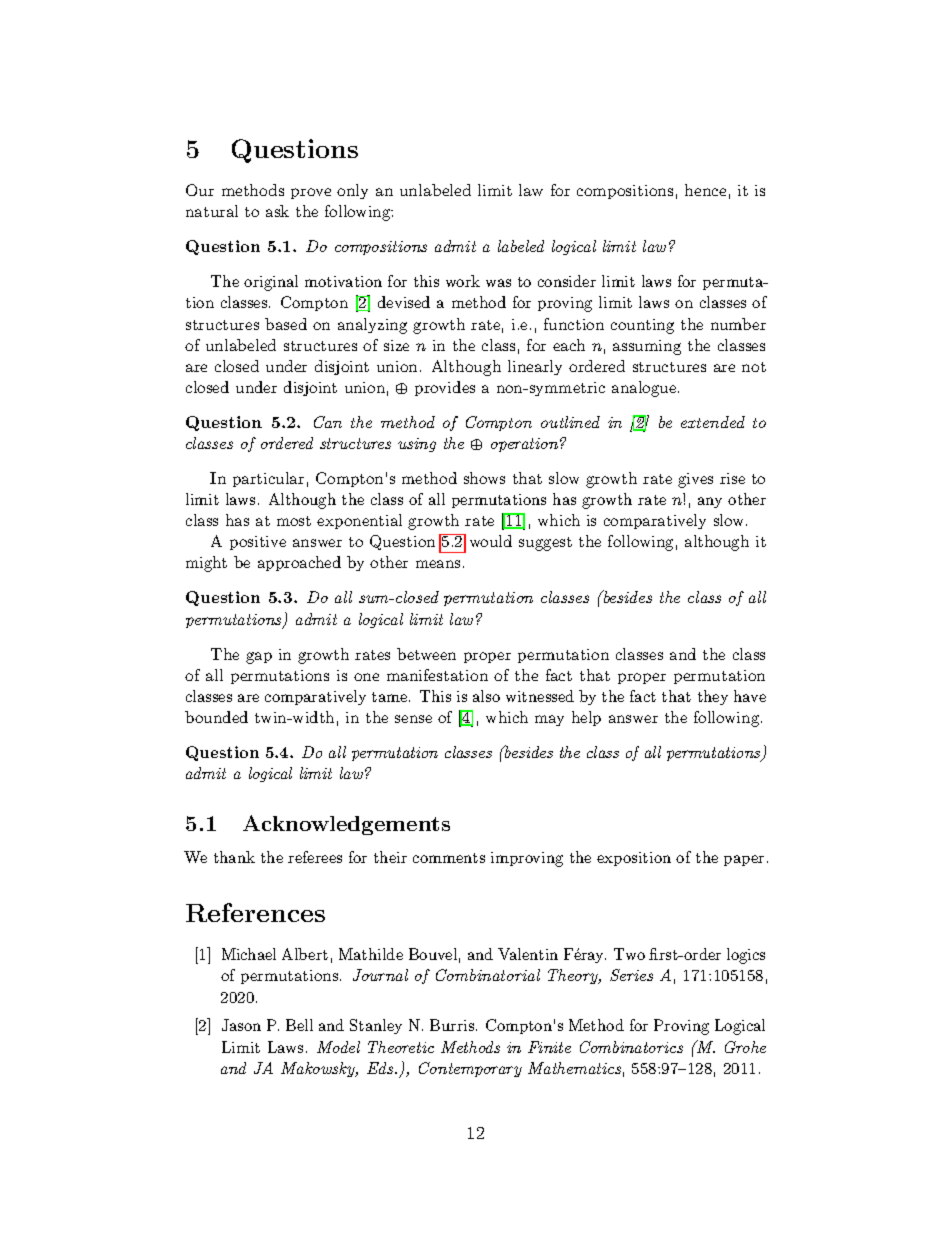 Image resolution: width=952 pixels, height=1233 pixels. Describe the element at coordinates (449, 858) in the document. I see `comments` at that location.
